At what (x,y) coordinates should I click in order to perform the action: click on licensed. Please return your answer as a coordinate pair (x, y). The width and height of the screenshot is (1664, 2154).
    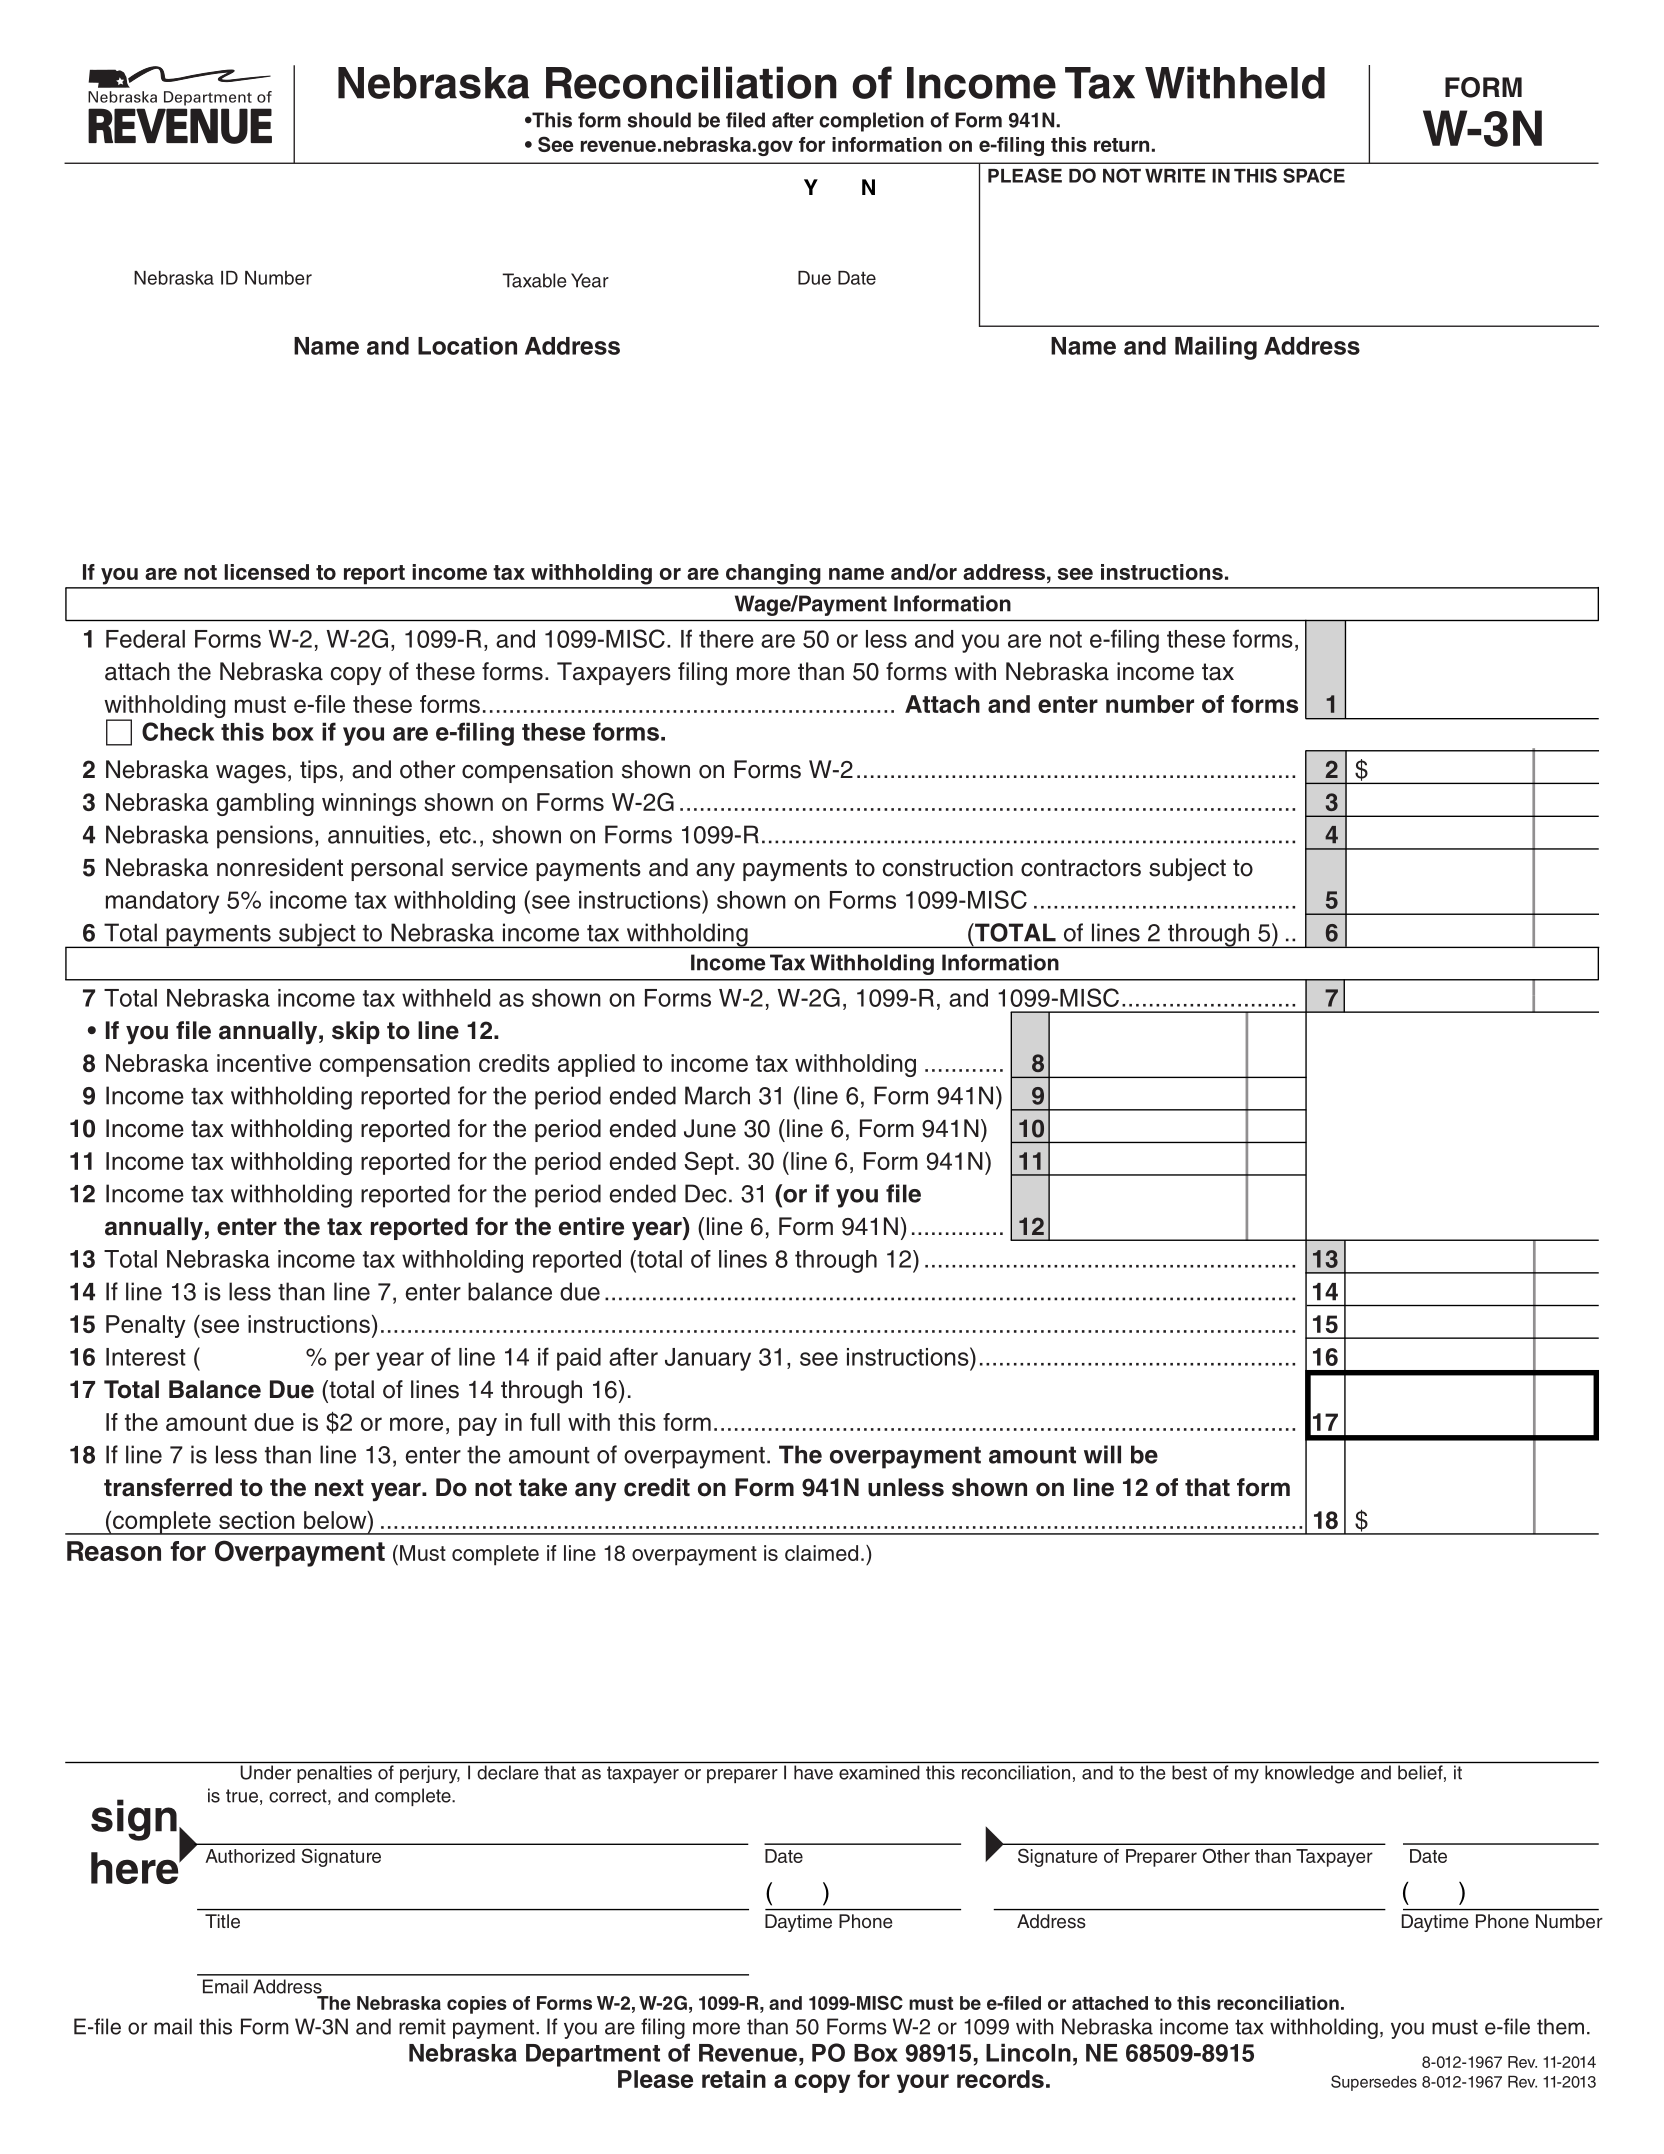
    Looking at the image, I should click on (266, 572).
